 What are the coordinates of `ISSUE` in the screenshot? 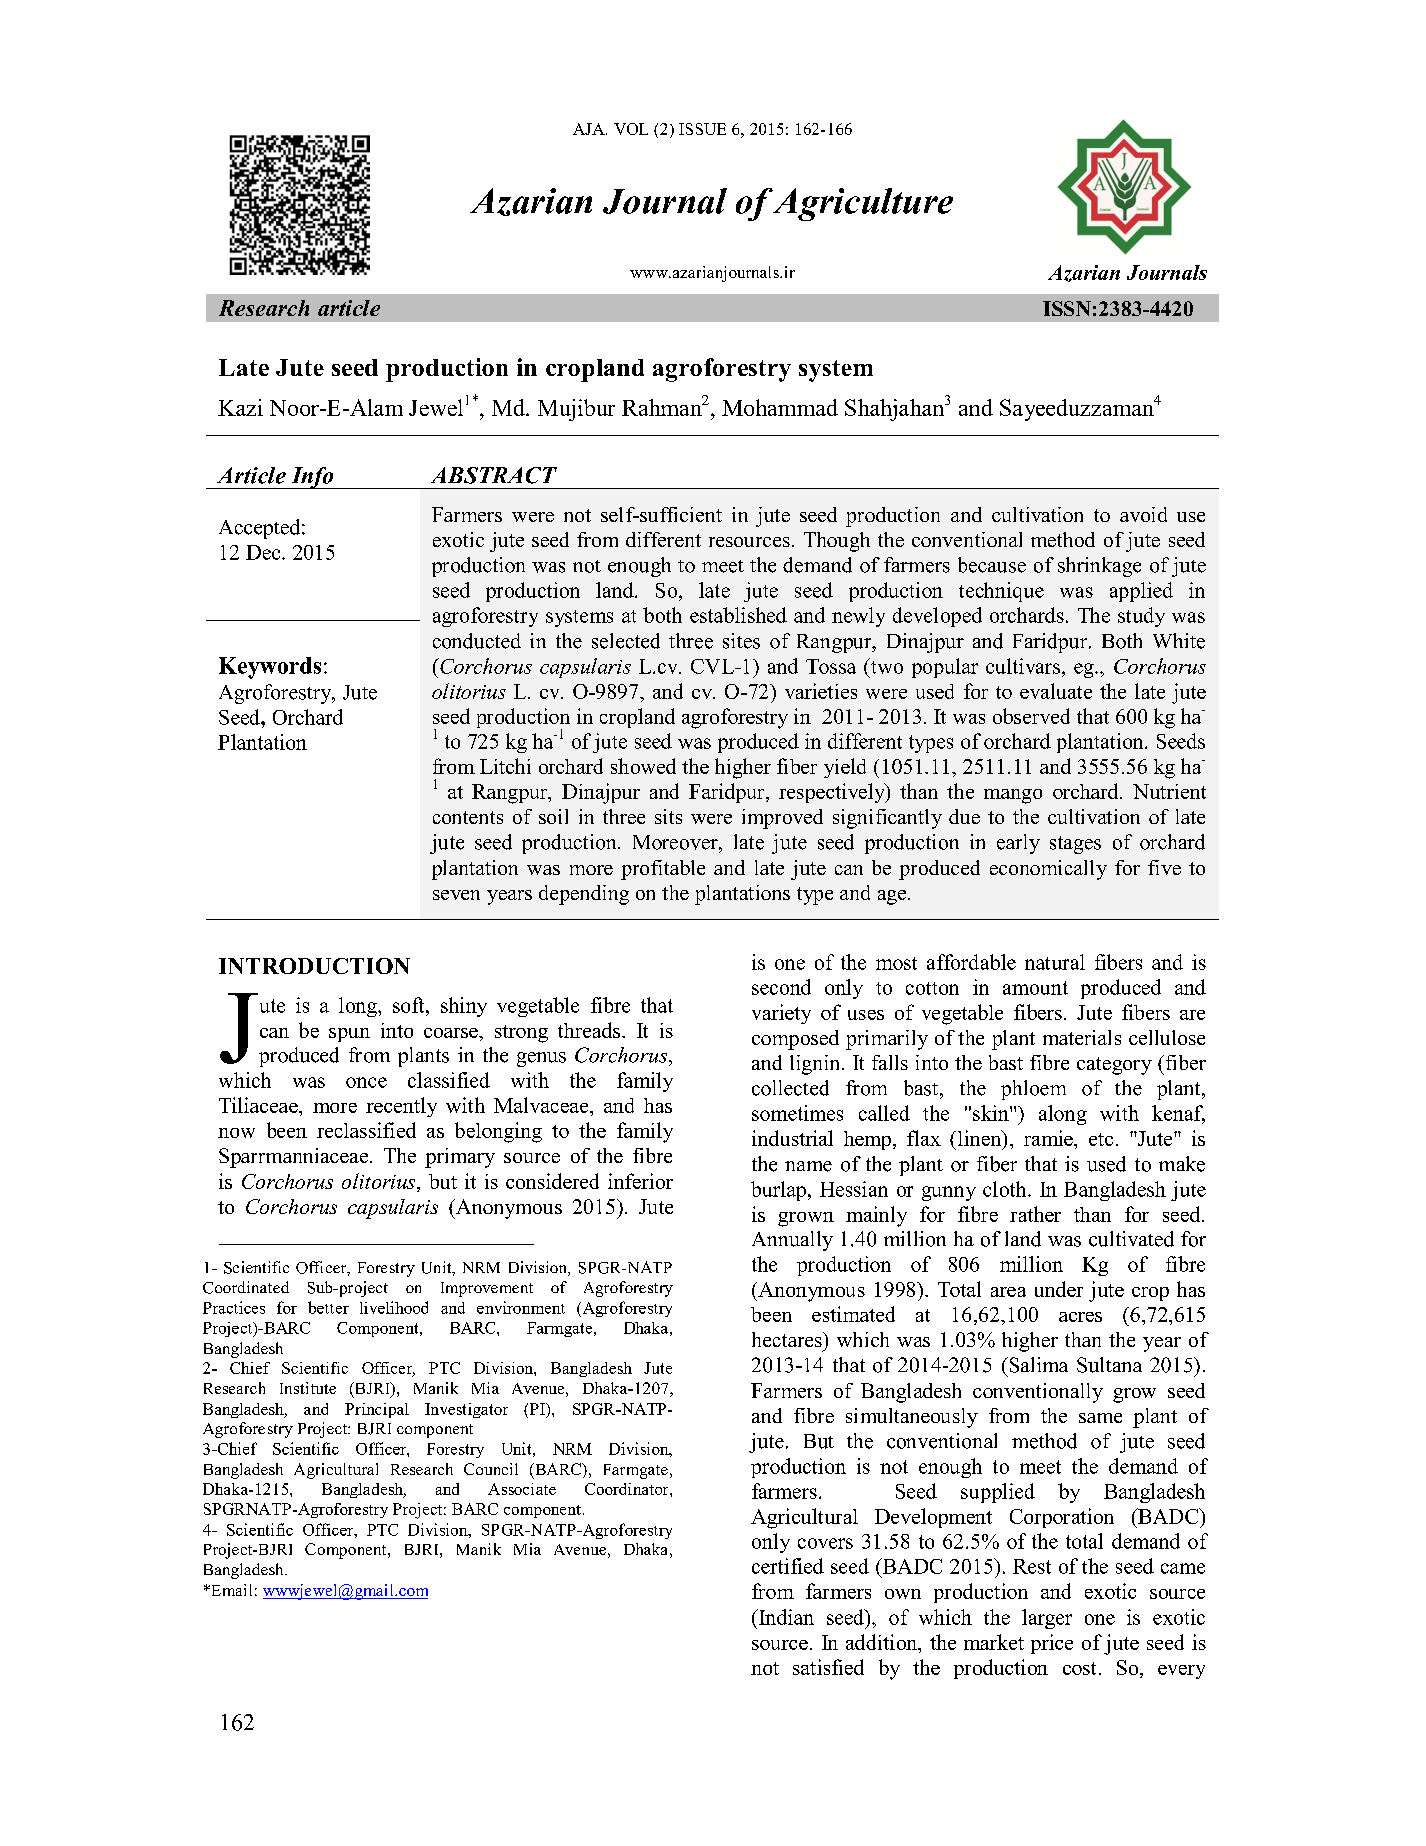 It's located at (702, 129).
